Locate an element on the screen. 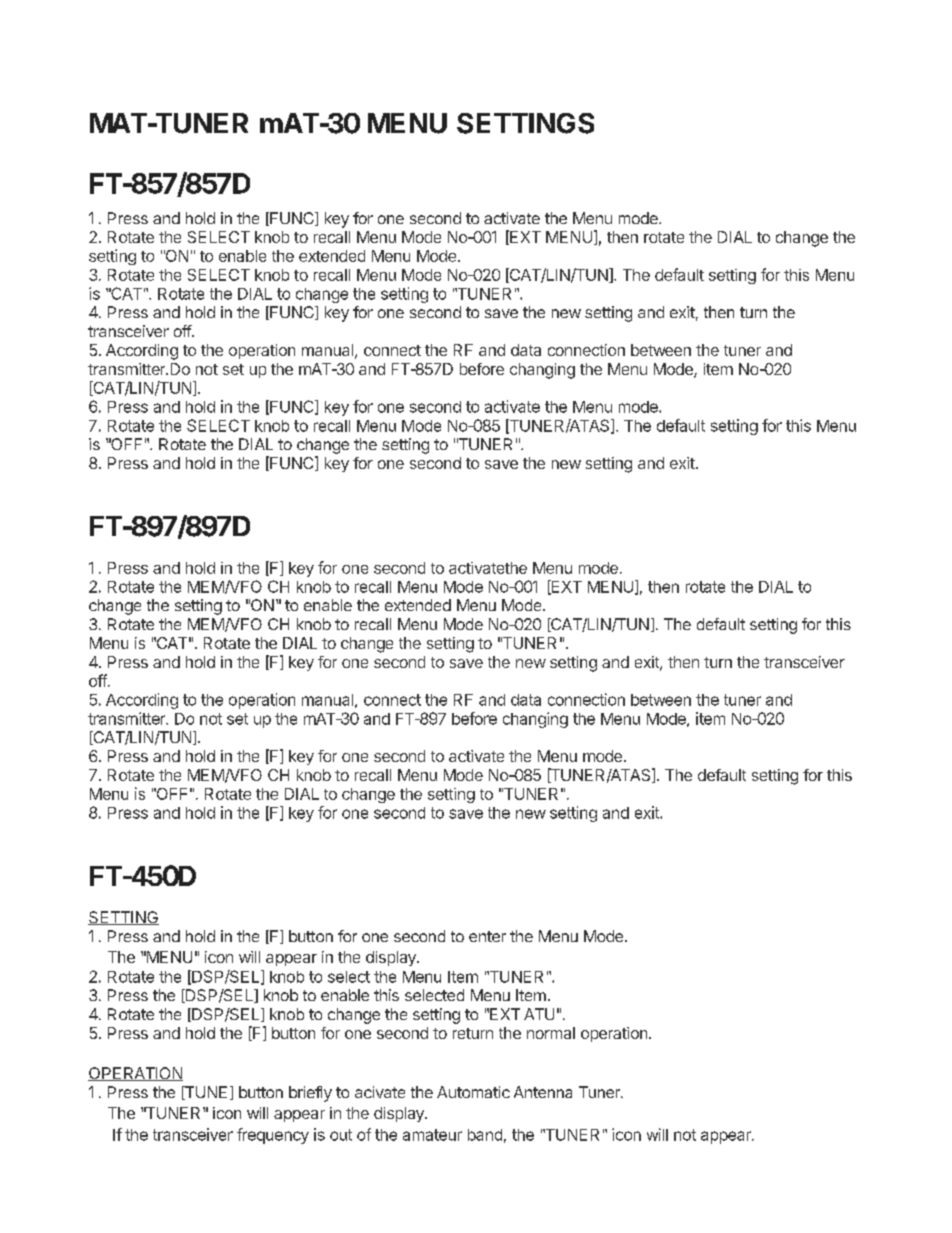 The height and width of the screenshot is (1233, 952). normal is located at coordinates (551, 1033).
